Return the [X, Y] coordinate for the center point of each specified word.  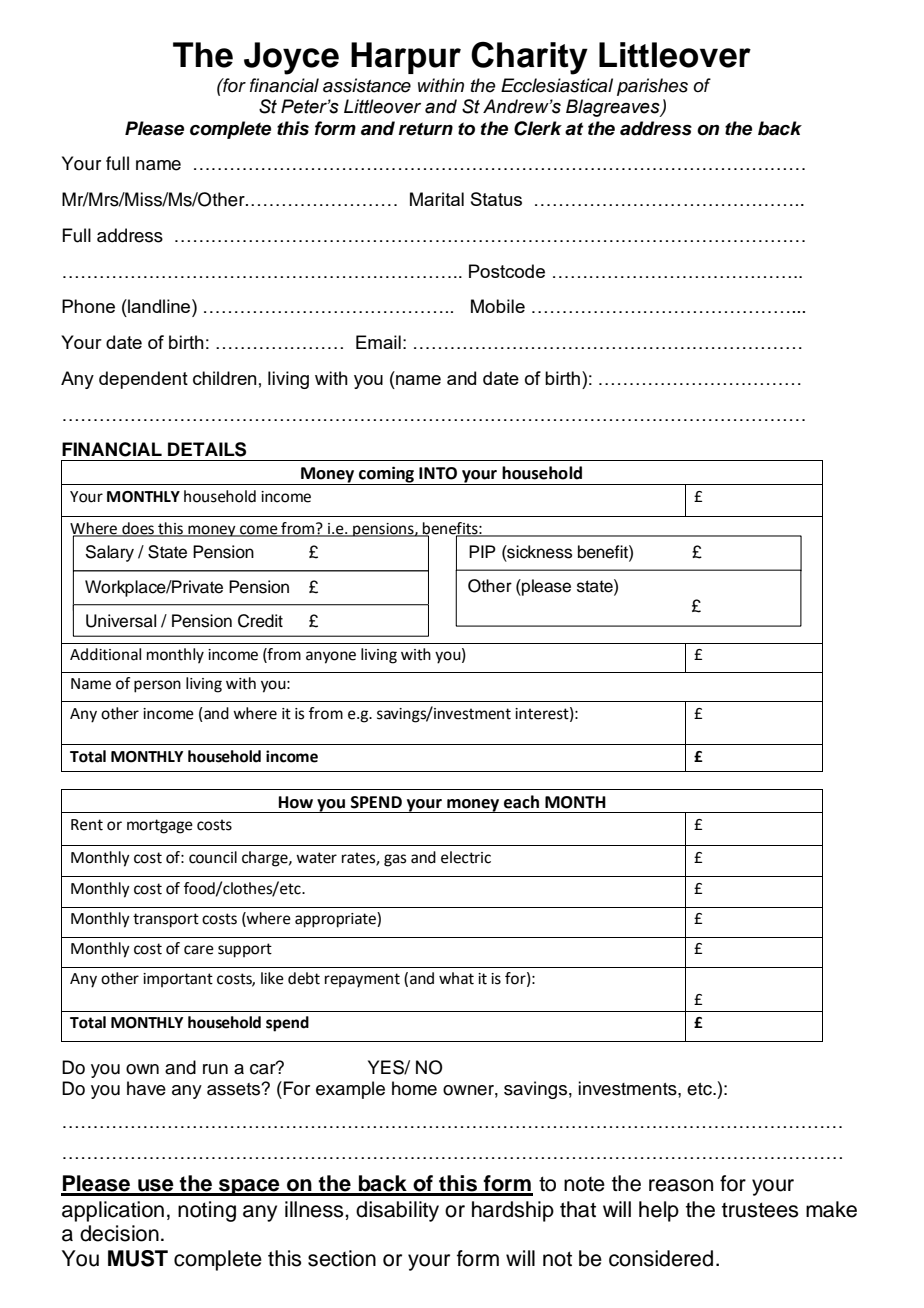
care [199, 950]
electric [466, 857]
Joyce [291, 58]
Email [378, 342]
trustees [760, 1210]
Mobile [498, 306]
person [157, 686]
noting [207, 1211]
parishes [652, 87]
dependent [143, 380]
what [456, 978]
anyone [331, 657]
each [521, 802]
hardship [513, 1211]
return [426, 129]
